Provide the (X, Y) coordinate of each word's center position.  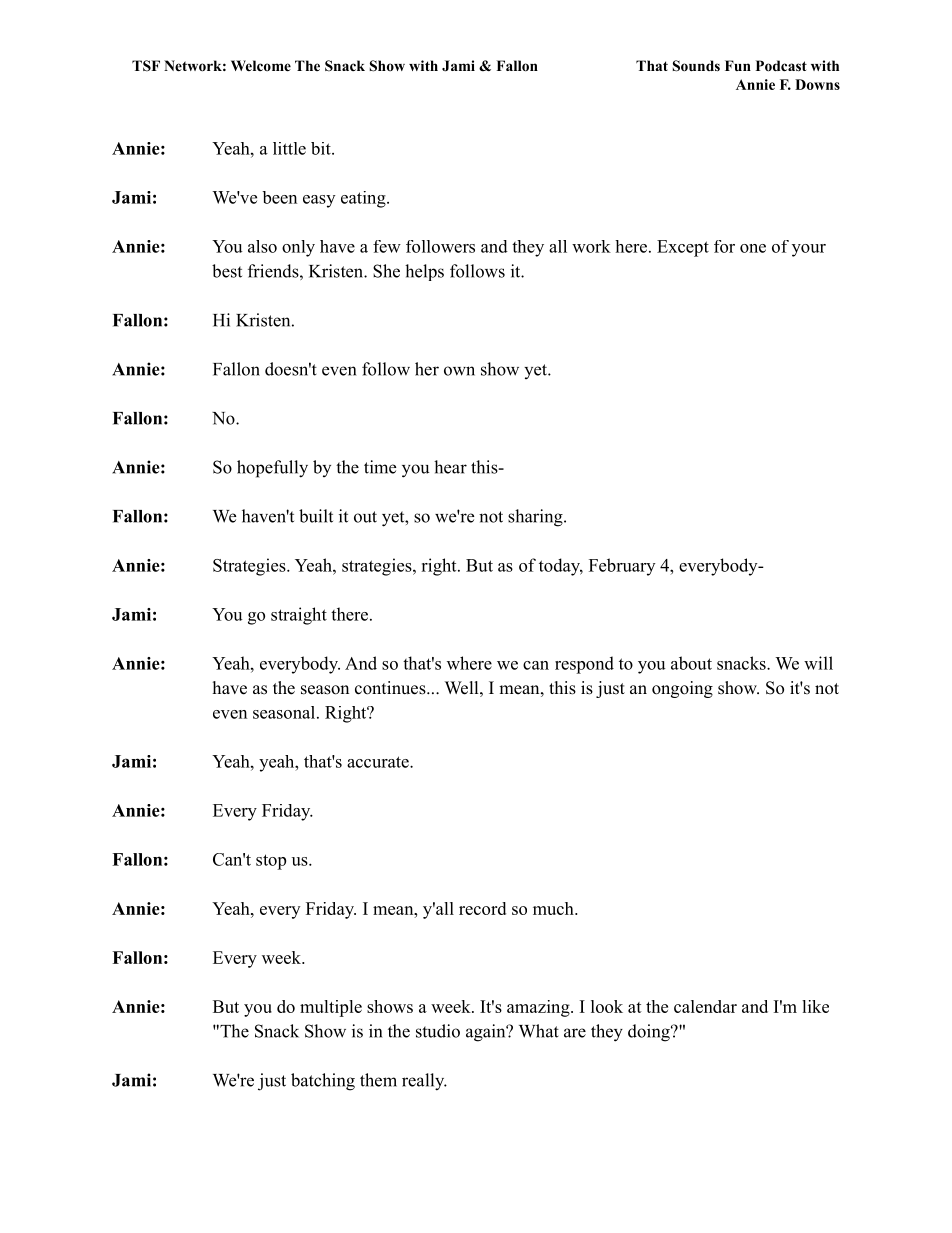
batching (323, 1082)
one (753, 248)
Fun (738, 65)
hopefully (272, 469)
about (691, 663)
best (227, 271)
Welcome (261, 65)
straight (299, 616)
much (554, 908)
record (482, 908)
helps (424, 272)
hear (450, 467)
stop (271, 862)
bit (322, 148)
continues (391, 688)
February (622, 567)
